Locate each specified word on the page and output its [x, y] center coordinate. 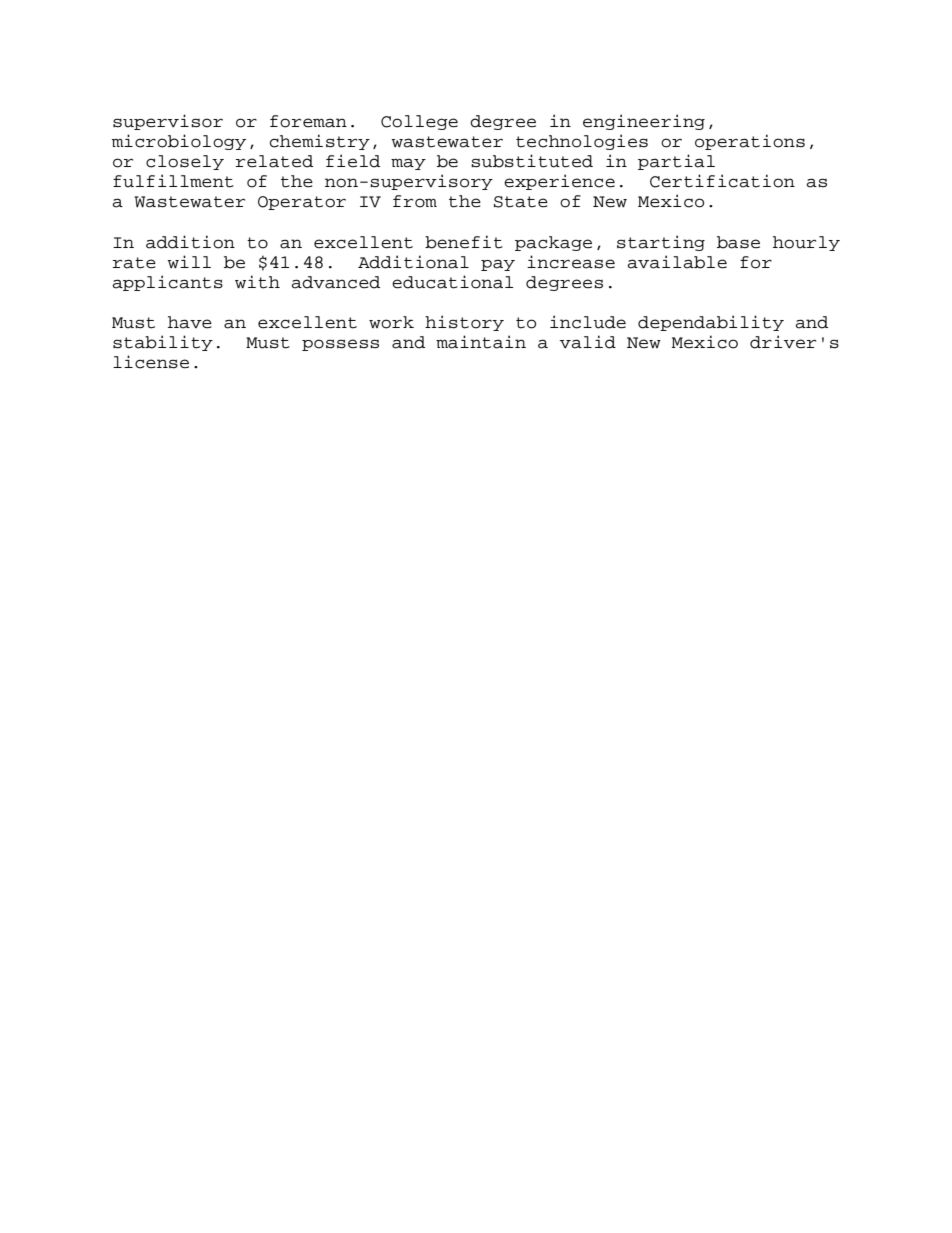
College [419, 122]
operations [750, 142]
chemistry [320, 142]
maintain [481, 342]
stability [163, 343]
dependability [711, 323]
